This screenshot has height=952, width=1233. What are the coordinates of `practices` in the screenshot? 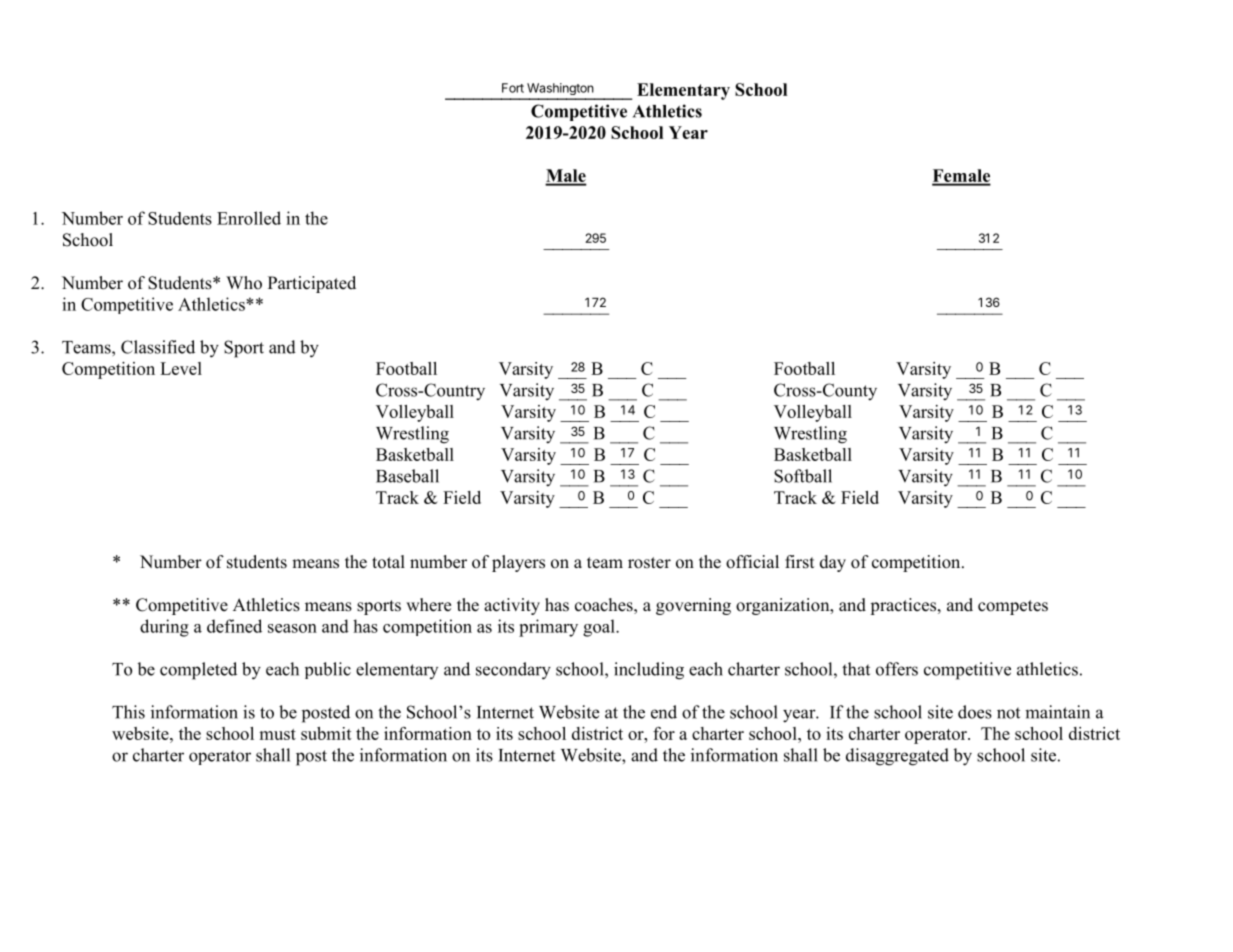 It's located at (904, 606).
